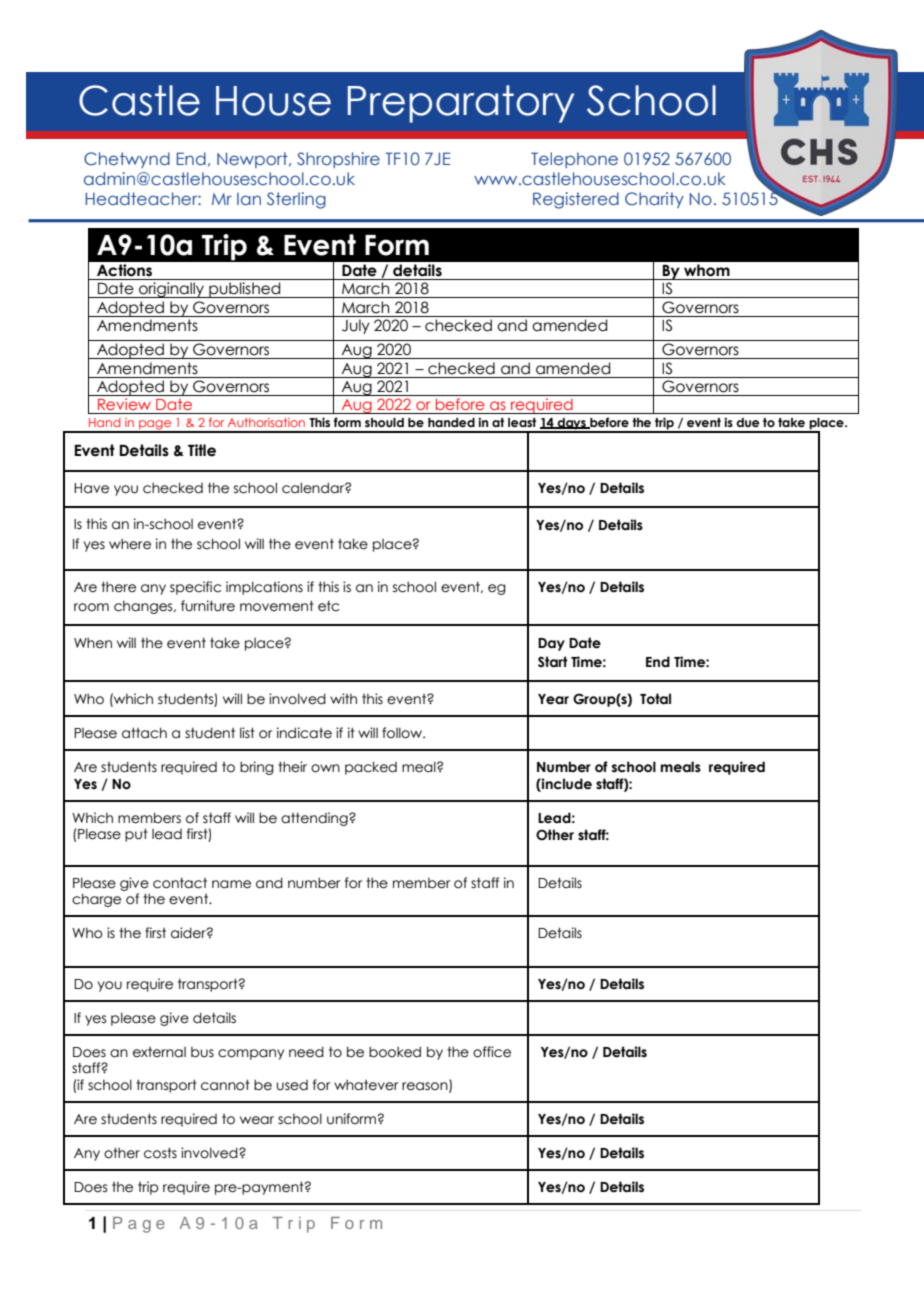 Image resolution: width=924 pixels, height=1308 pixels. I want to click on Total, so click(655, 699).
